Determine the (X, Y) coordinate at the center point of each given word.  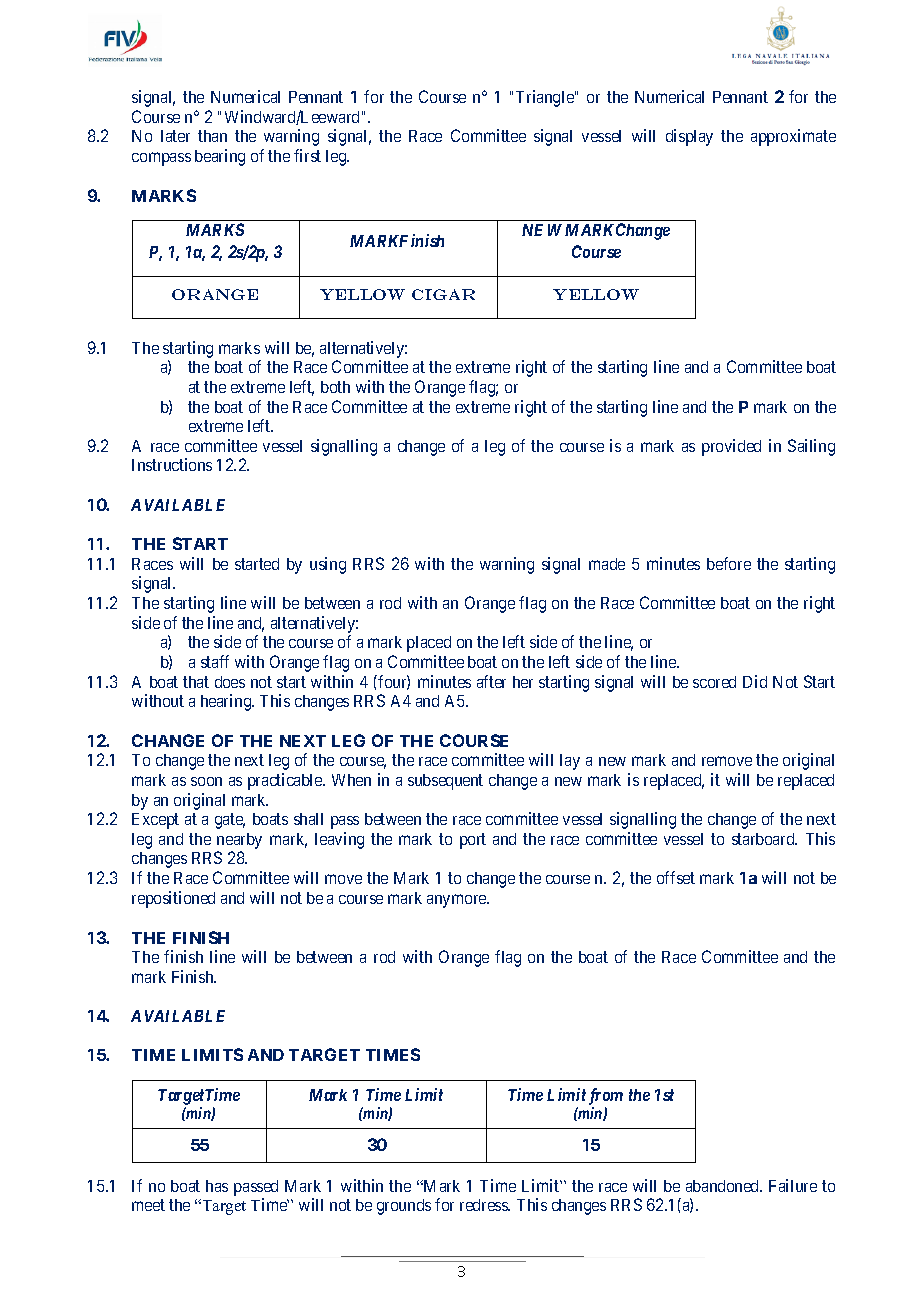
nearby (239, 842)
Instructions (172, 464)
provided (731, 447)
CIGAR (443, 294)
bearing (220, 157)
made (607, 564)
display (689, 137)
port (473, 841)
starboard (764, 839)
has (217, 1186)
